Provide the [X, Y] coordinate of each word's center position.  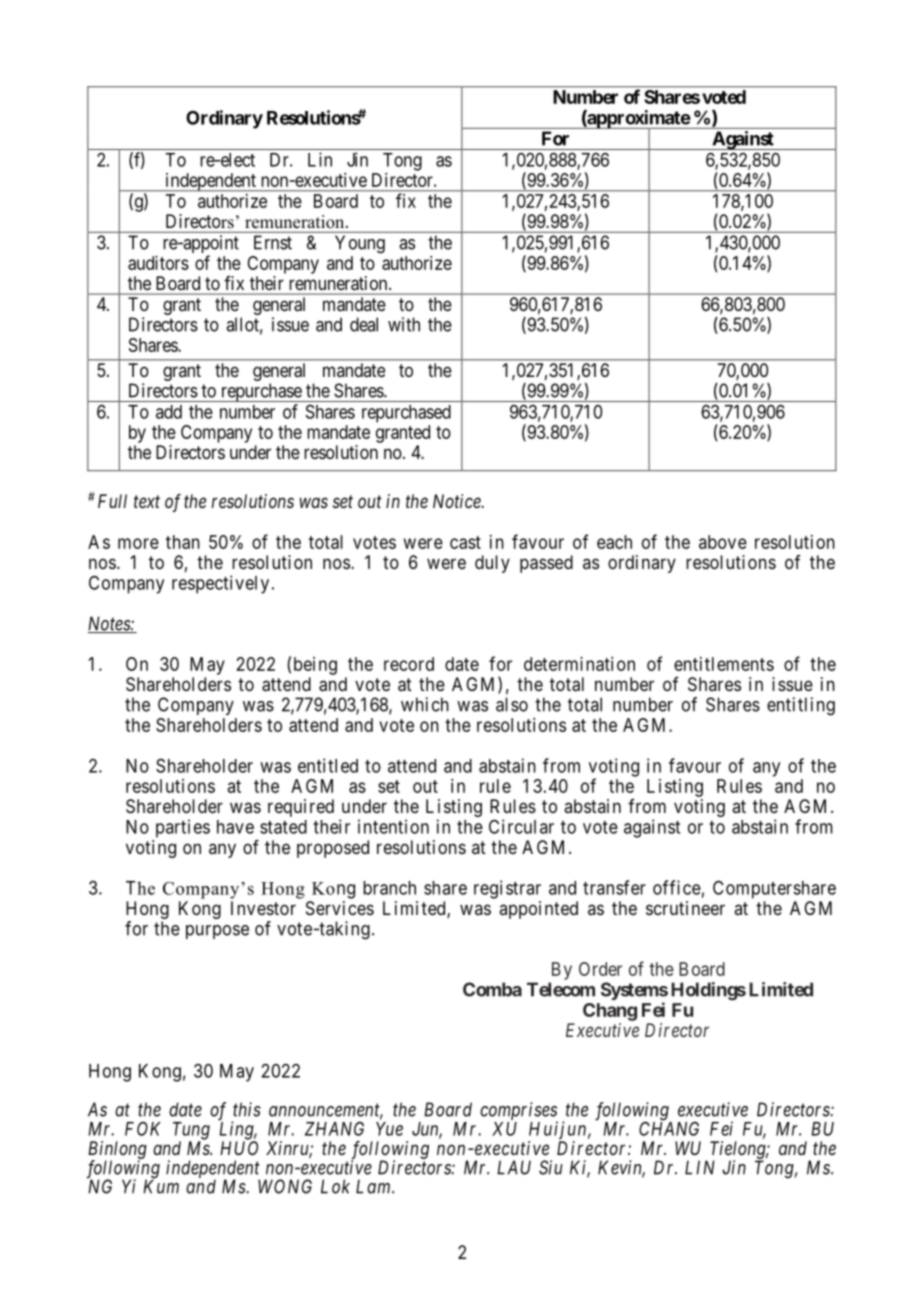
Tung [191, 1132]
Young [360, 244]
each [614, 542]
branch [389, 888]
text [147, 501]
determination [579, 664]
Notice [458, 501]
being [315, 666]
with [404, 324]
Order [600, 969]
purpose [217, 932]
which [425, 704]
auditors [158, 263]
